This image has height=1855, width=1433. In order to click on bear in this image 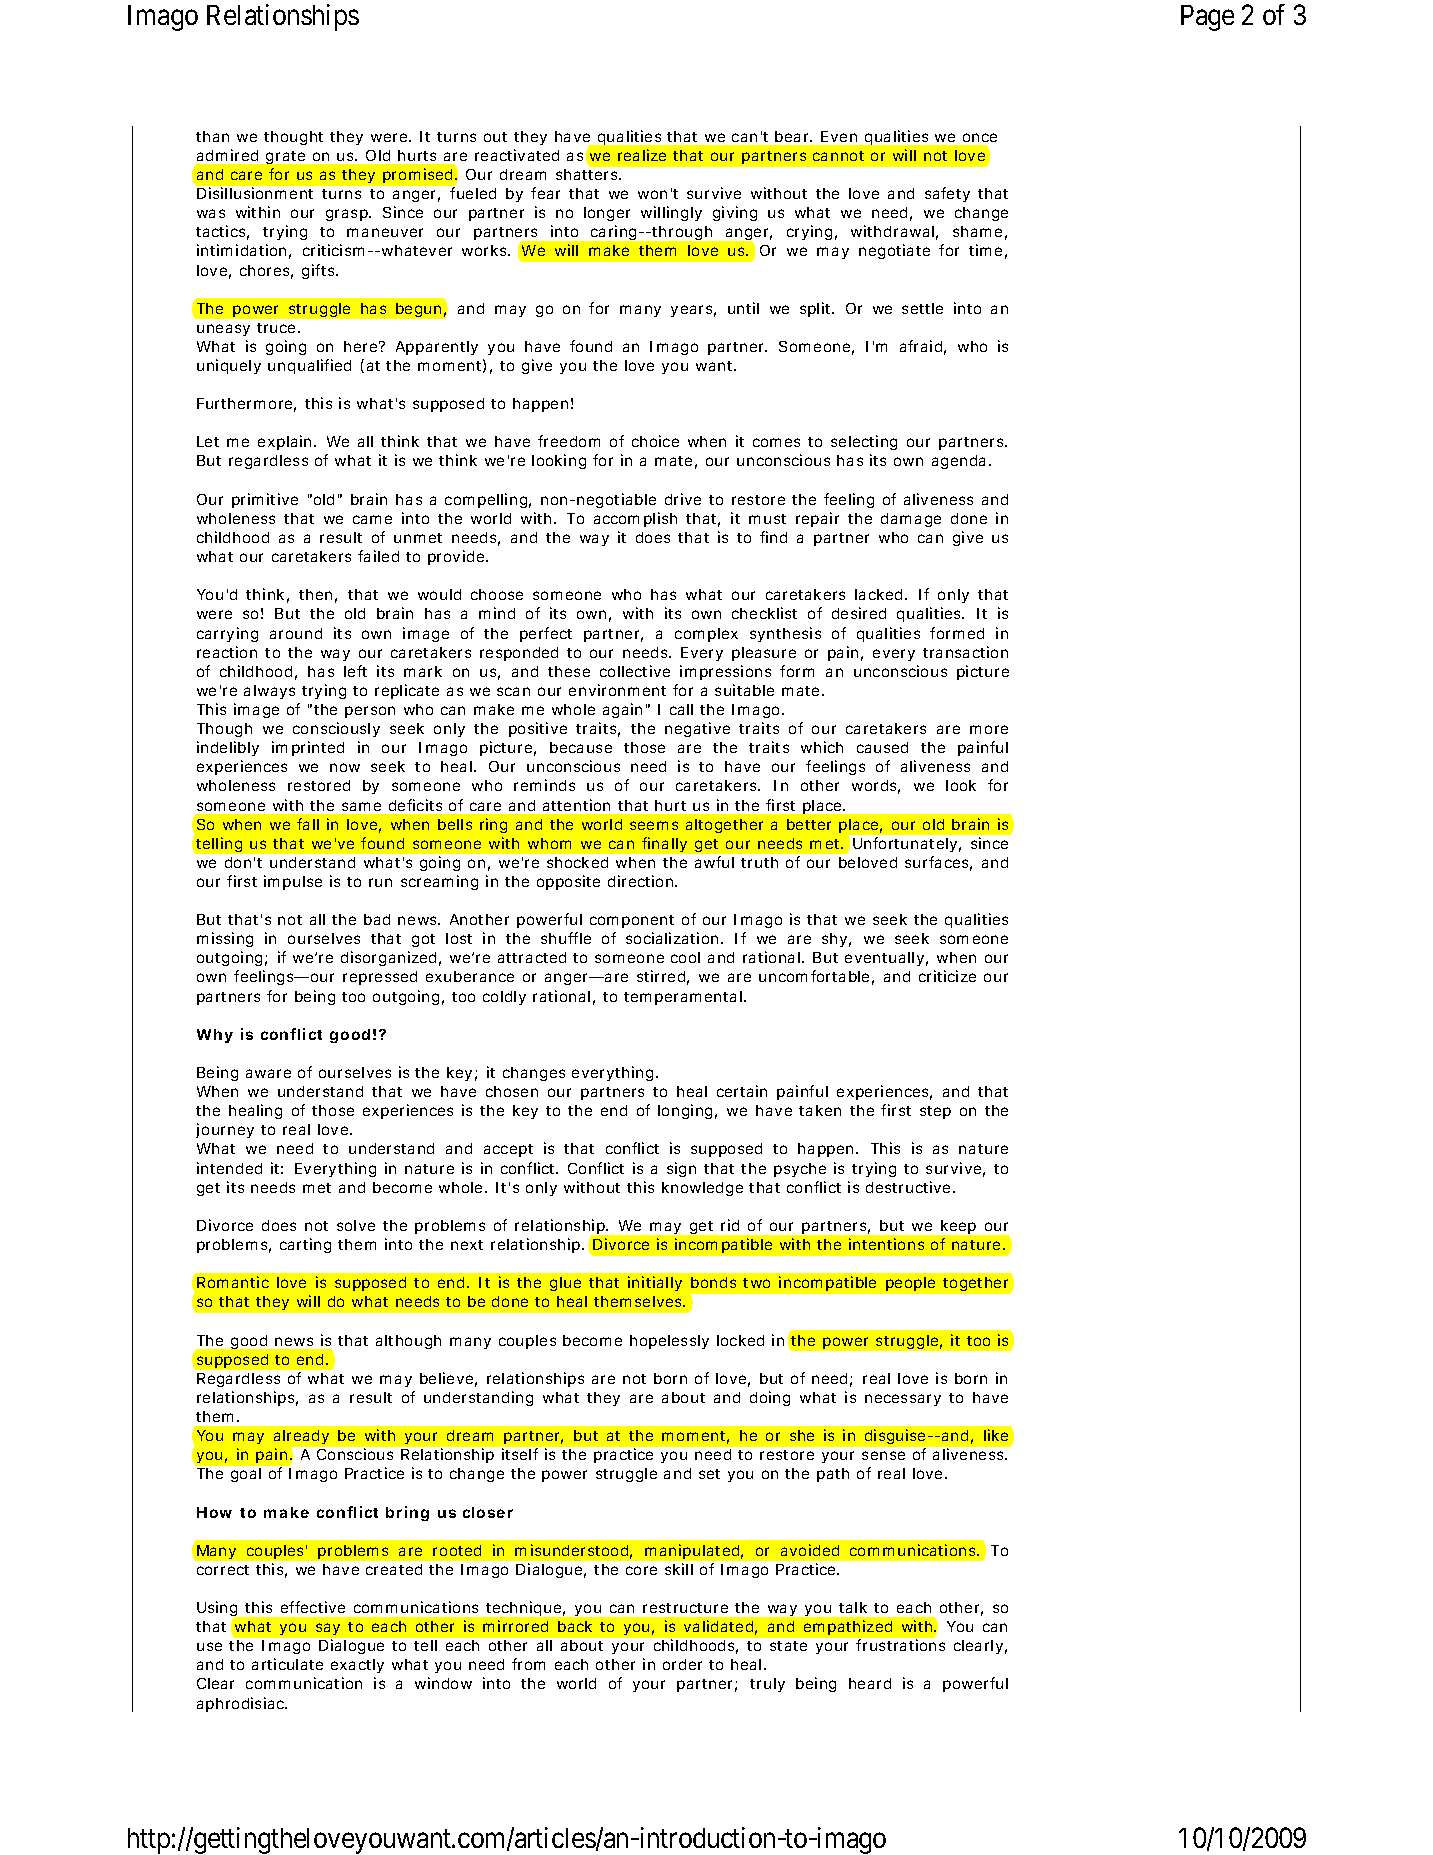, I will do `click(793, 136)`.
